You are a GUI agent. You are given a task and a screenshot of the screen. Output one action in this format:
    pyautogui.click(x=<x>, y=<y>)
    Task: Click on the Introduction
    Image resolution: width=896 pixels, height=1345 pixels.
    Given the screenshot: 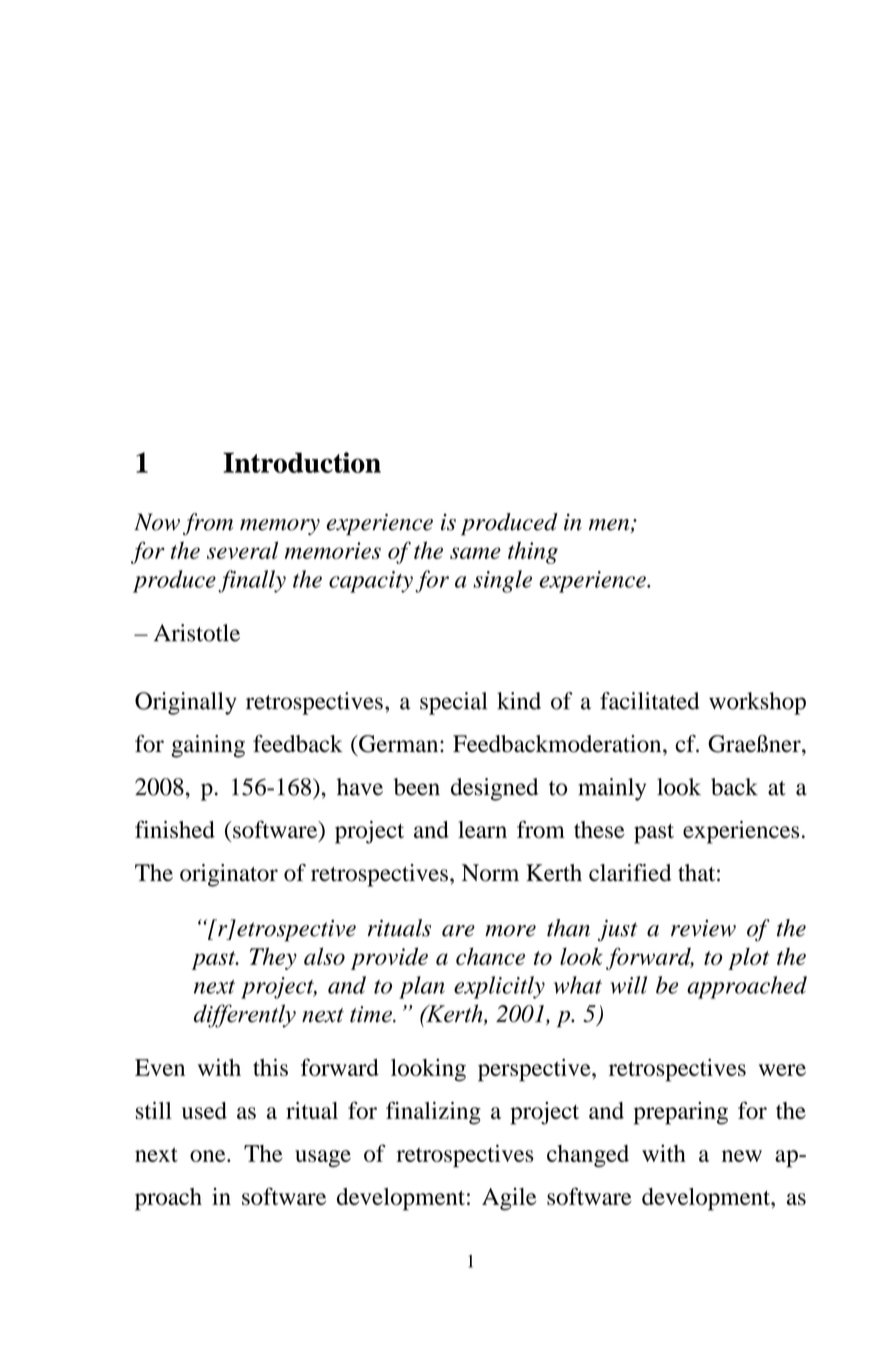 What is the action you would take?
    pyautogui.click(x=302, y=462)
